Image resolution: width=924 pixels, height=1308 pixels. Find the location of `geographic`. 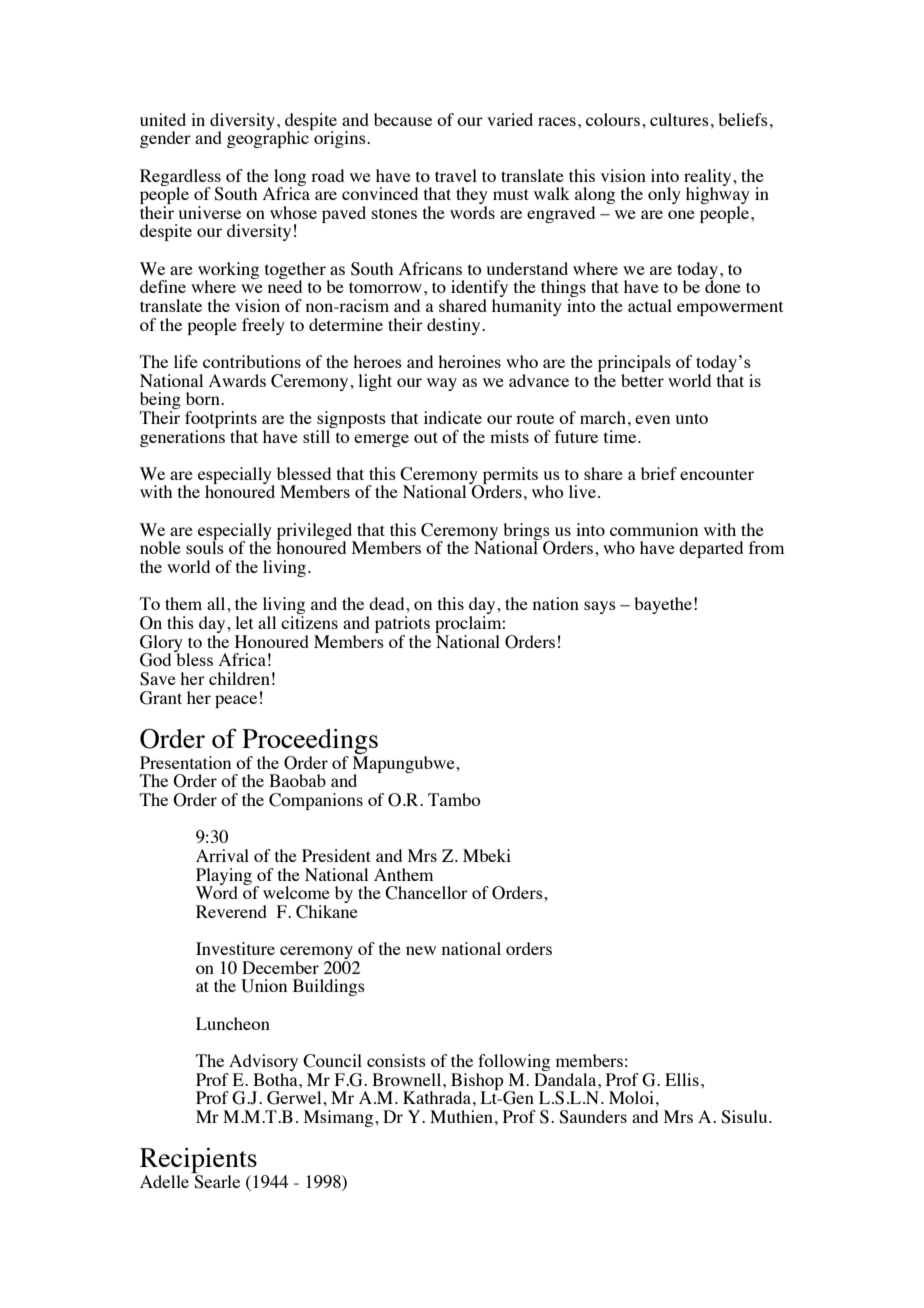

geographic is located at coordinates (269, 138).
